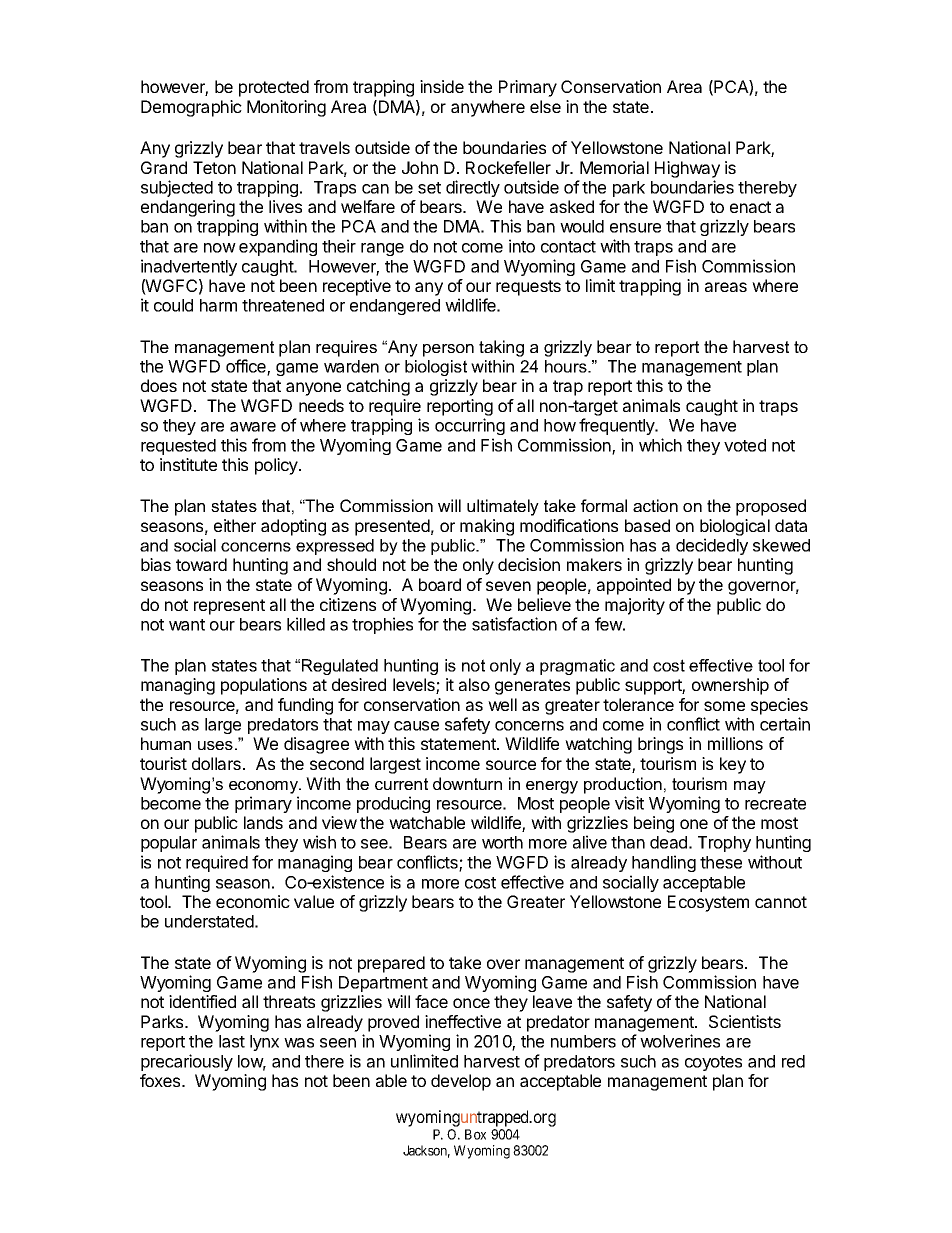 This screenshot has width=952, height=1233. I want to click on precariously, so click(187, 1062).
